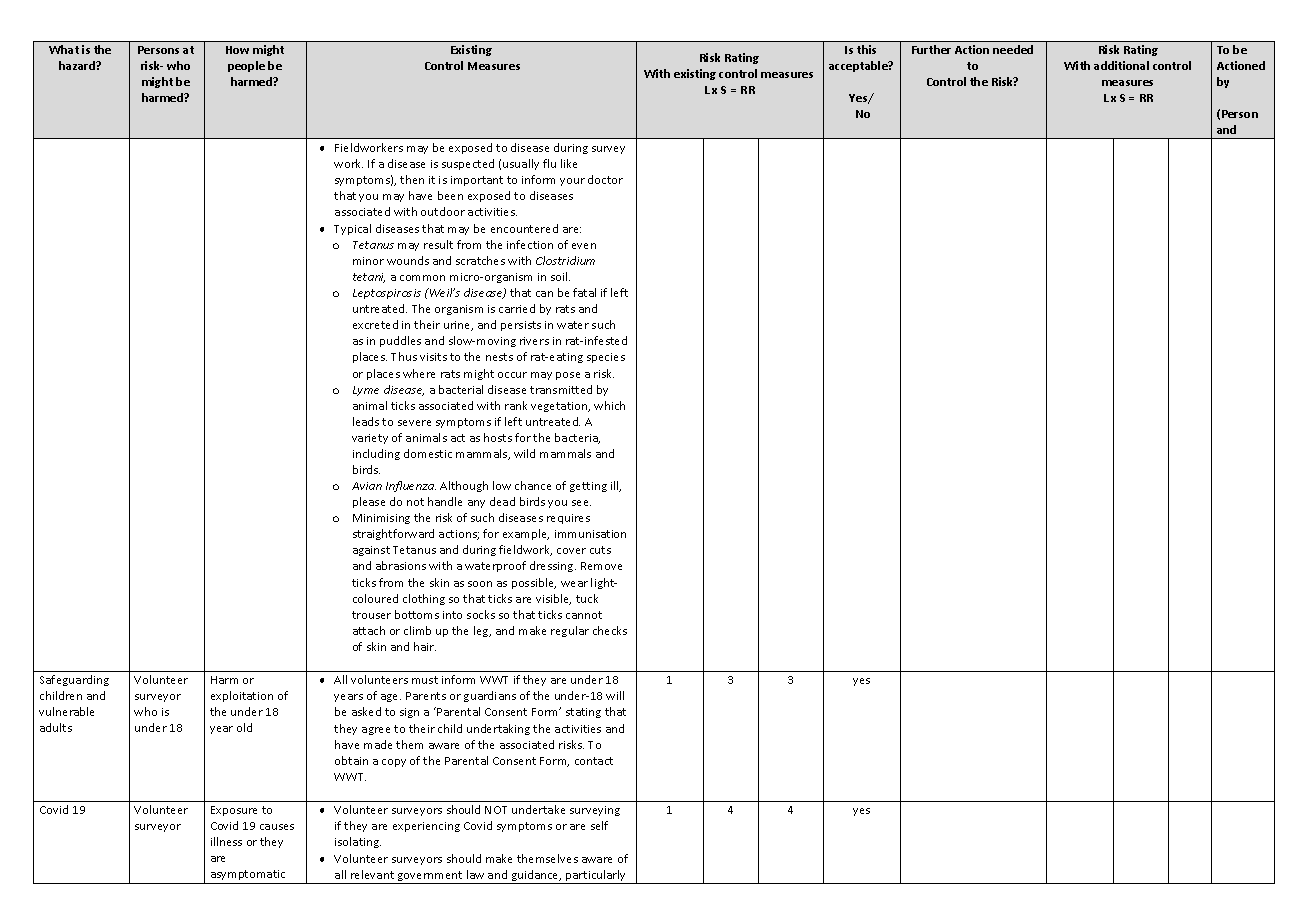  I want to click on illness, so click(226, 841).
